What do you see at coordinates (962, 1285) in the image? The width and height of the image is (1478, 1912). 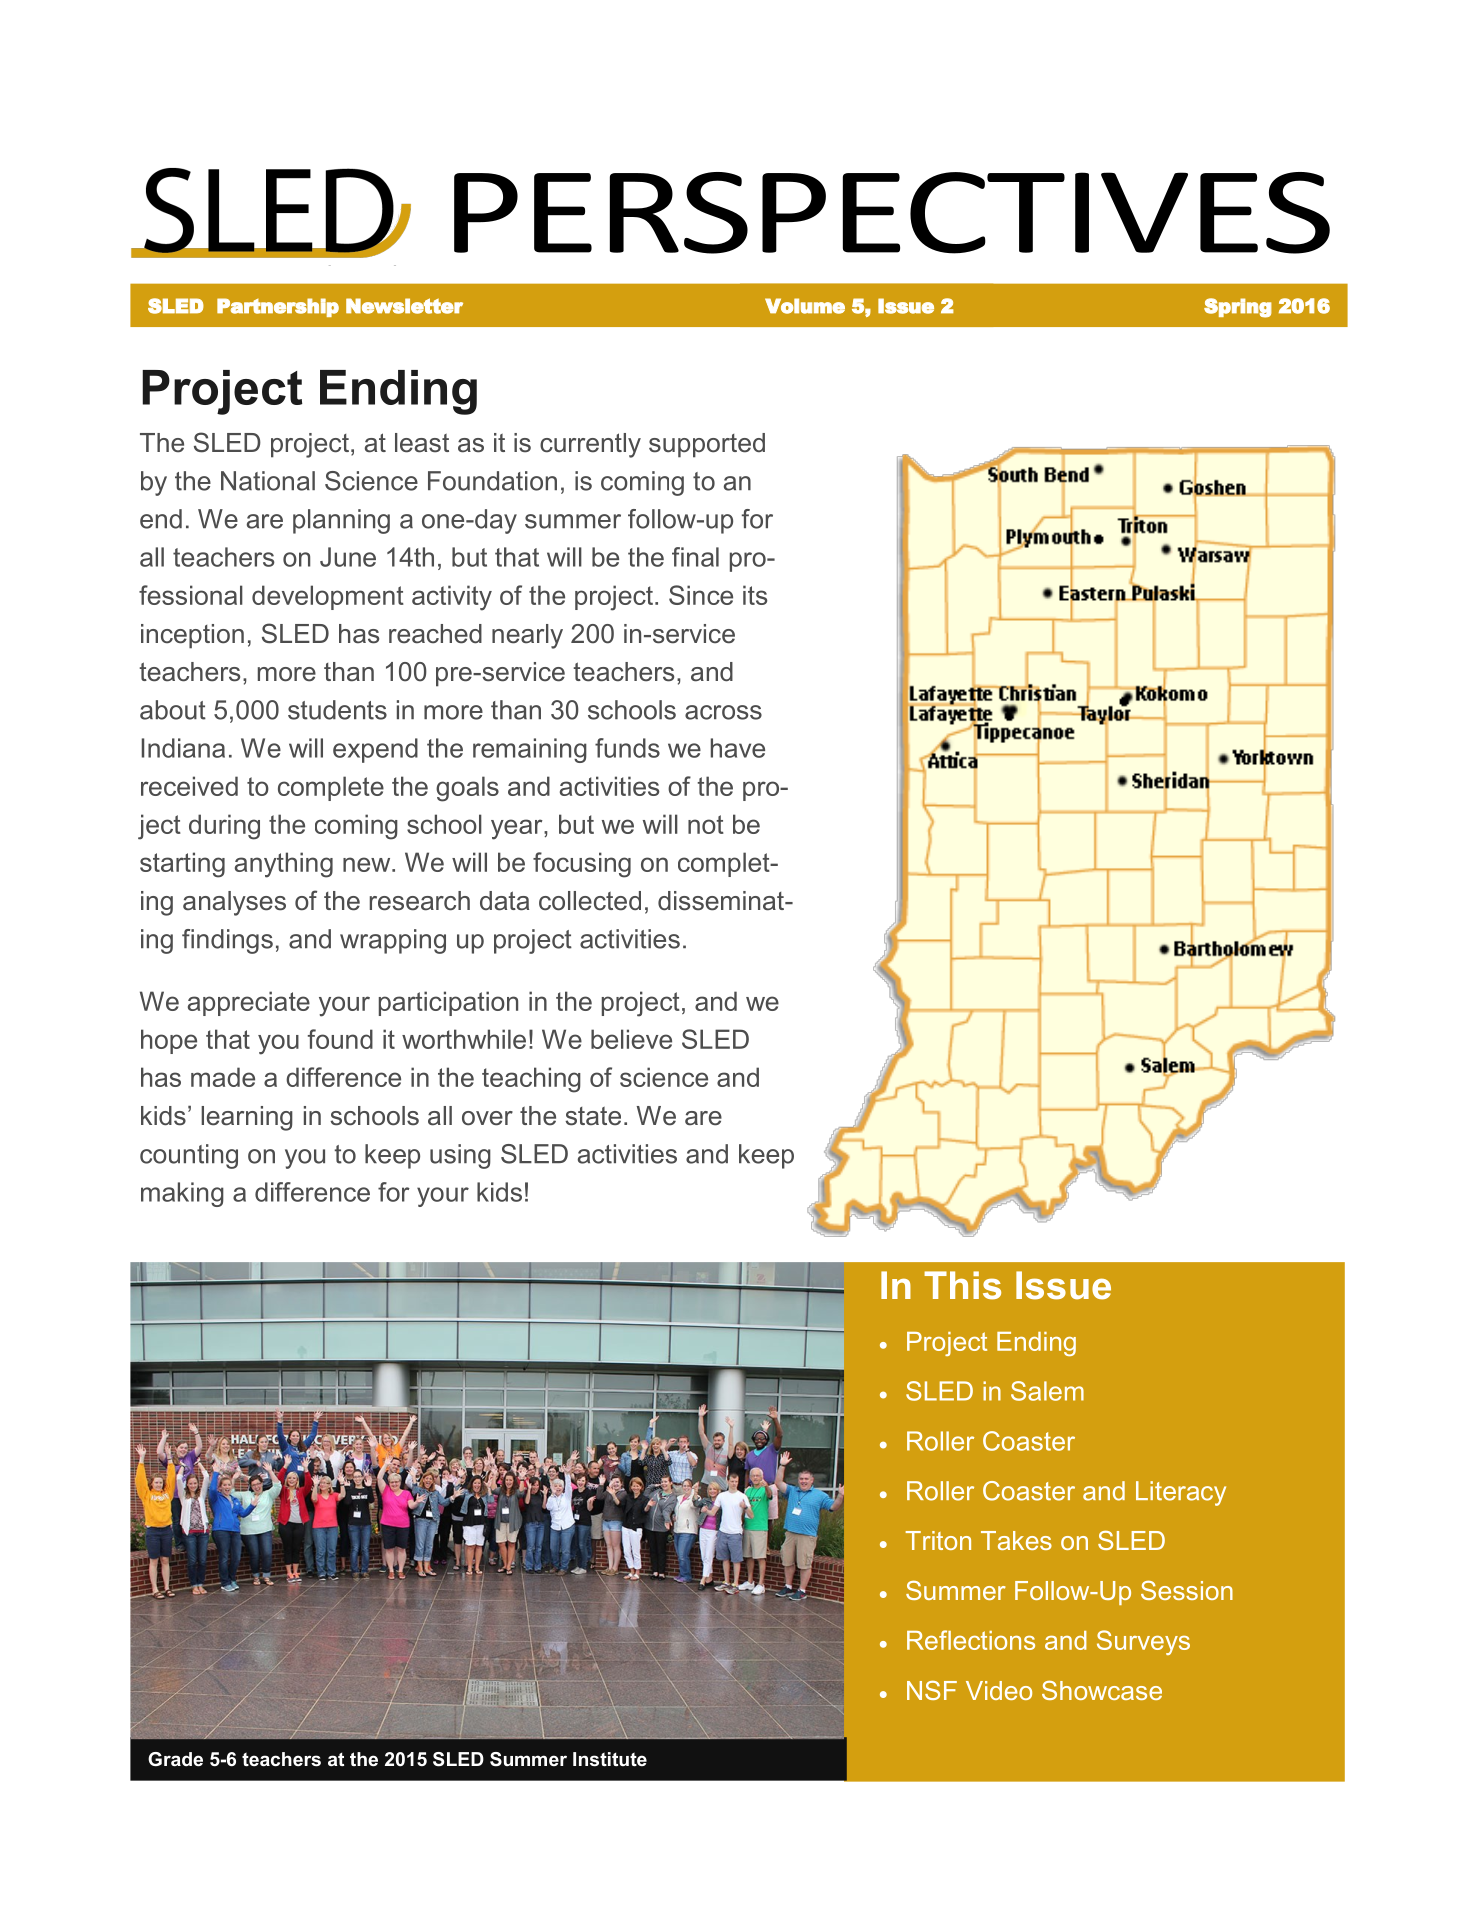 I see `This` at bounding box center [962, 1285].
